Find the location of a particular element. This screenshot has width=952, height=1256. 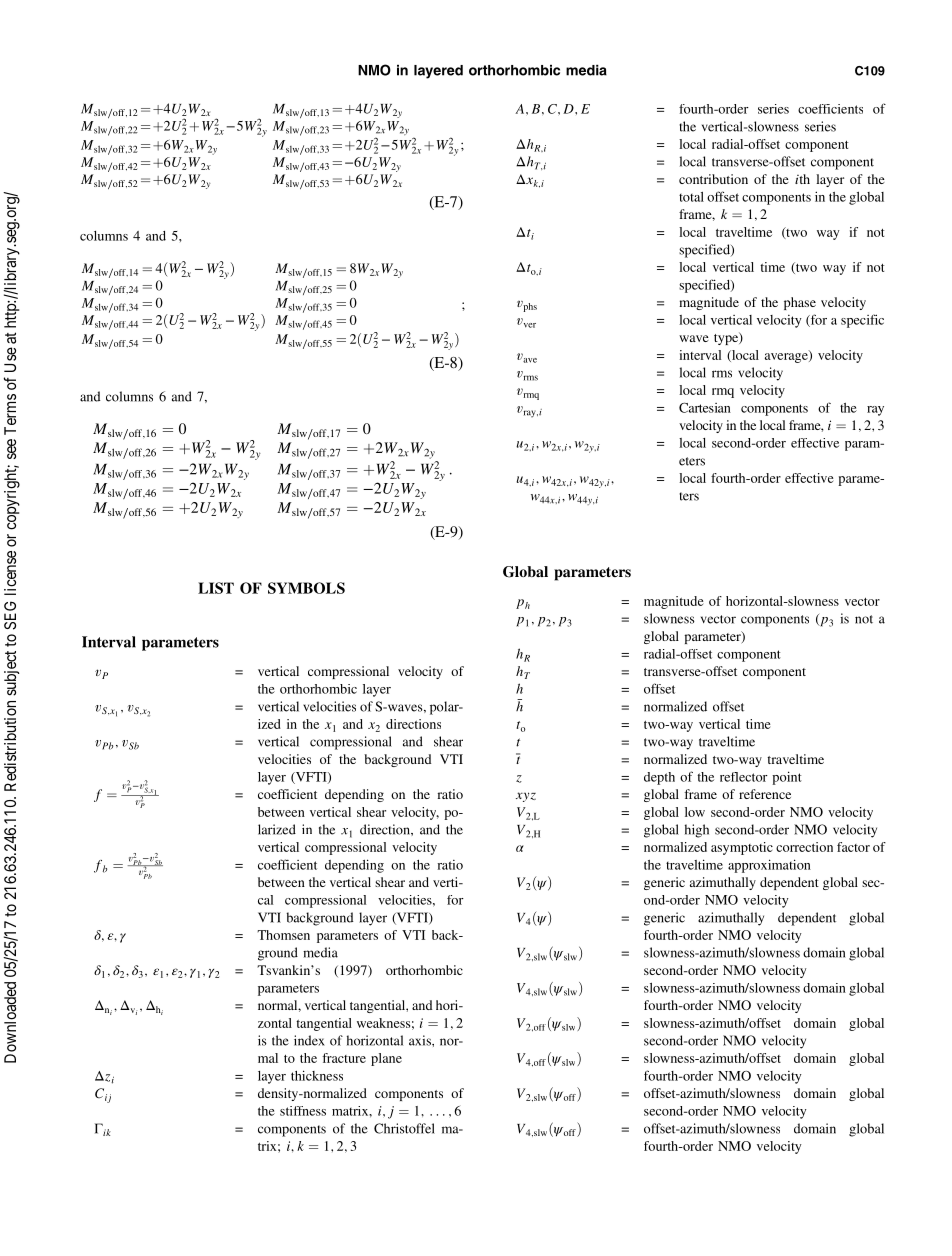

thickness is located at coordinates (317, 1075).
